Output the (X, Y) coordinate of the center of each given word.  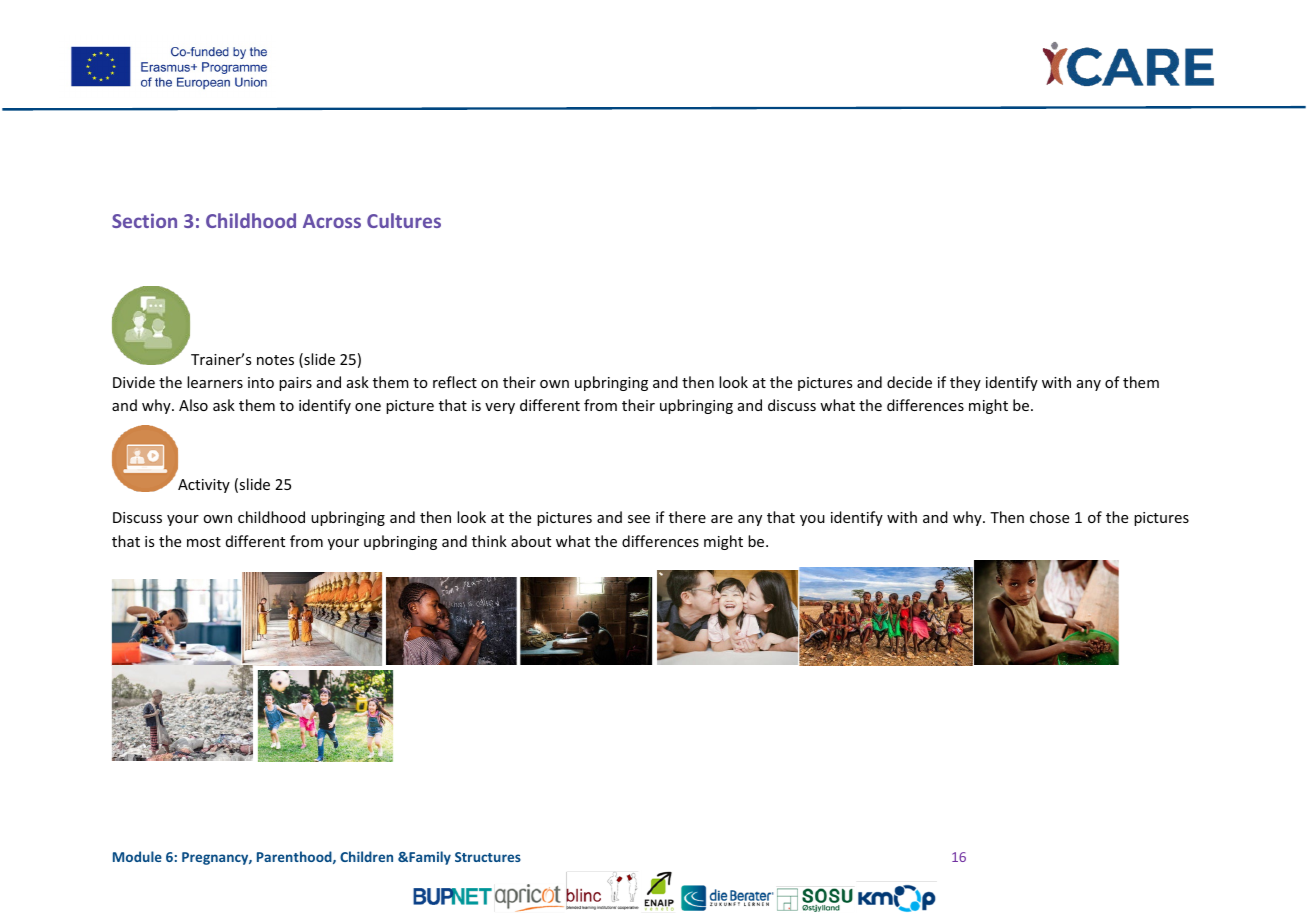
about (531, 541)
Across (332, 221)
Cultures (404, 220)
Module (137, 856)
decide (909, 382)
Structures (488, 857)
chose (1049, 517)
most (204, 542)
